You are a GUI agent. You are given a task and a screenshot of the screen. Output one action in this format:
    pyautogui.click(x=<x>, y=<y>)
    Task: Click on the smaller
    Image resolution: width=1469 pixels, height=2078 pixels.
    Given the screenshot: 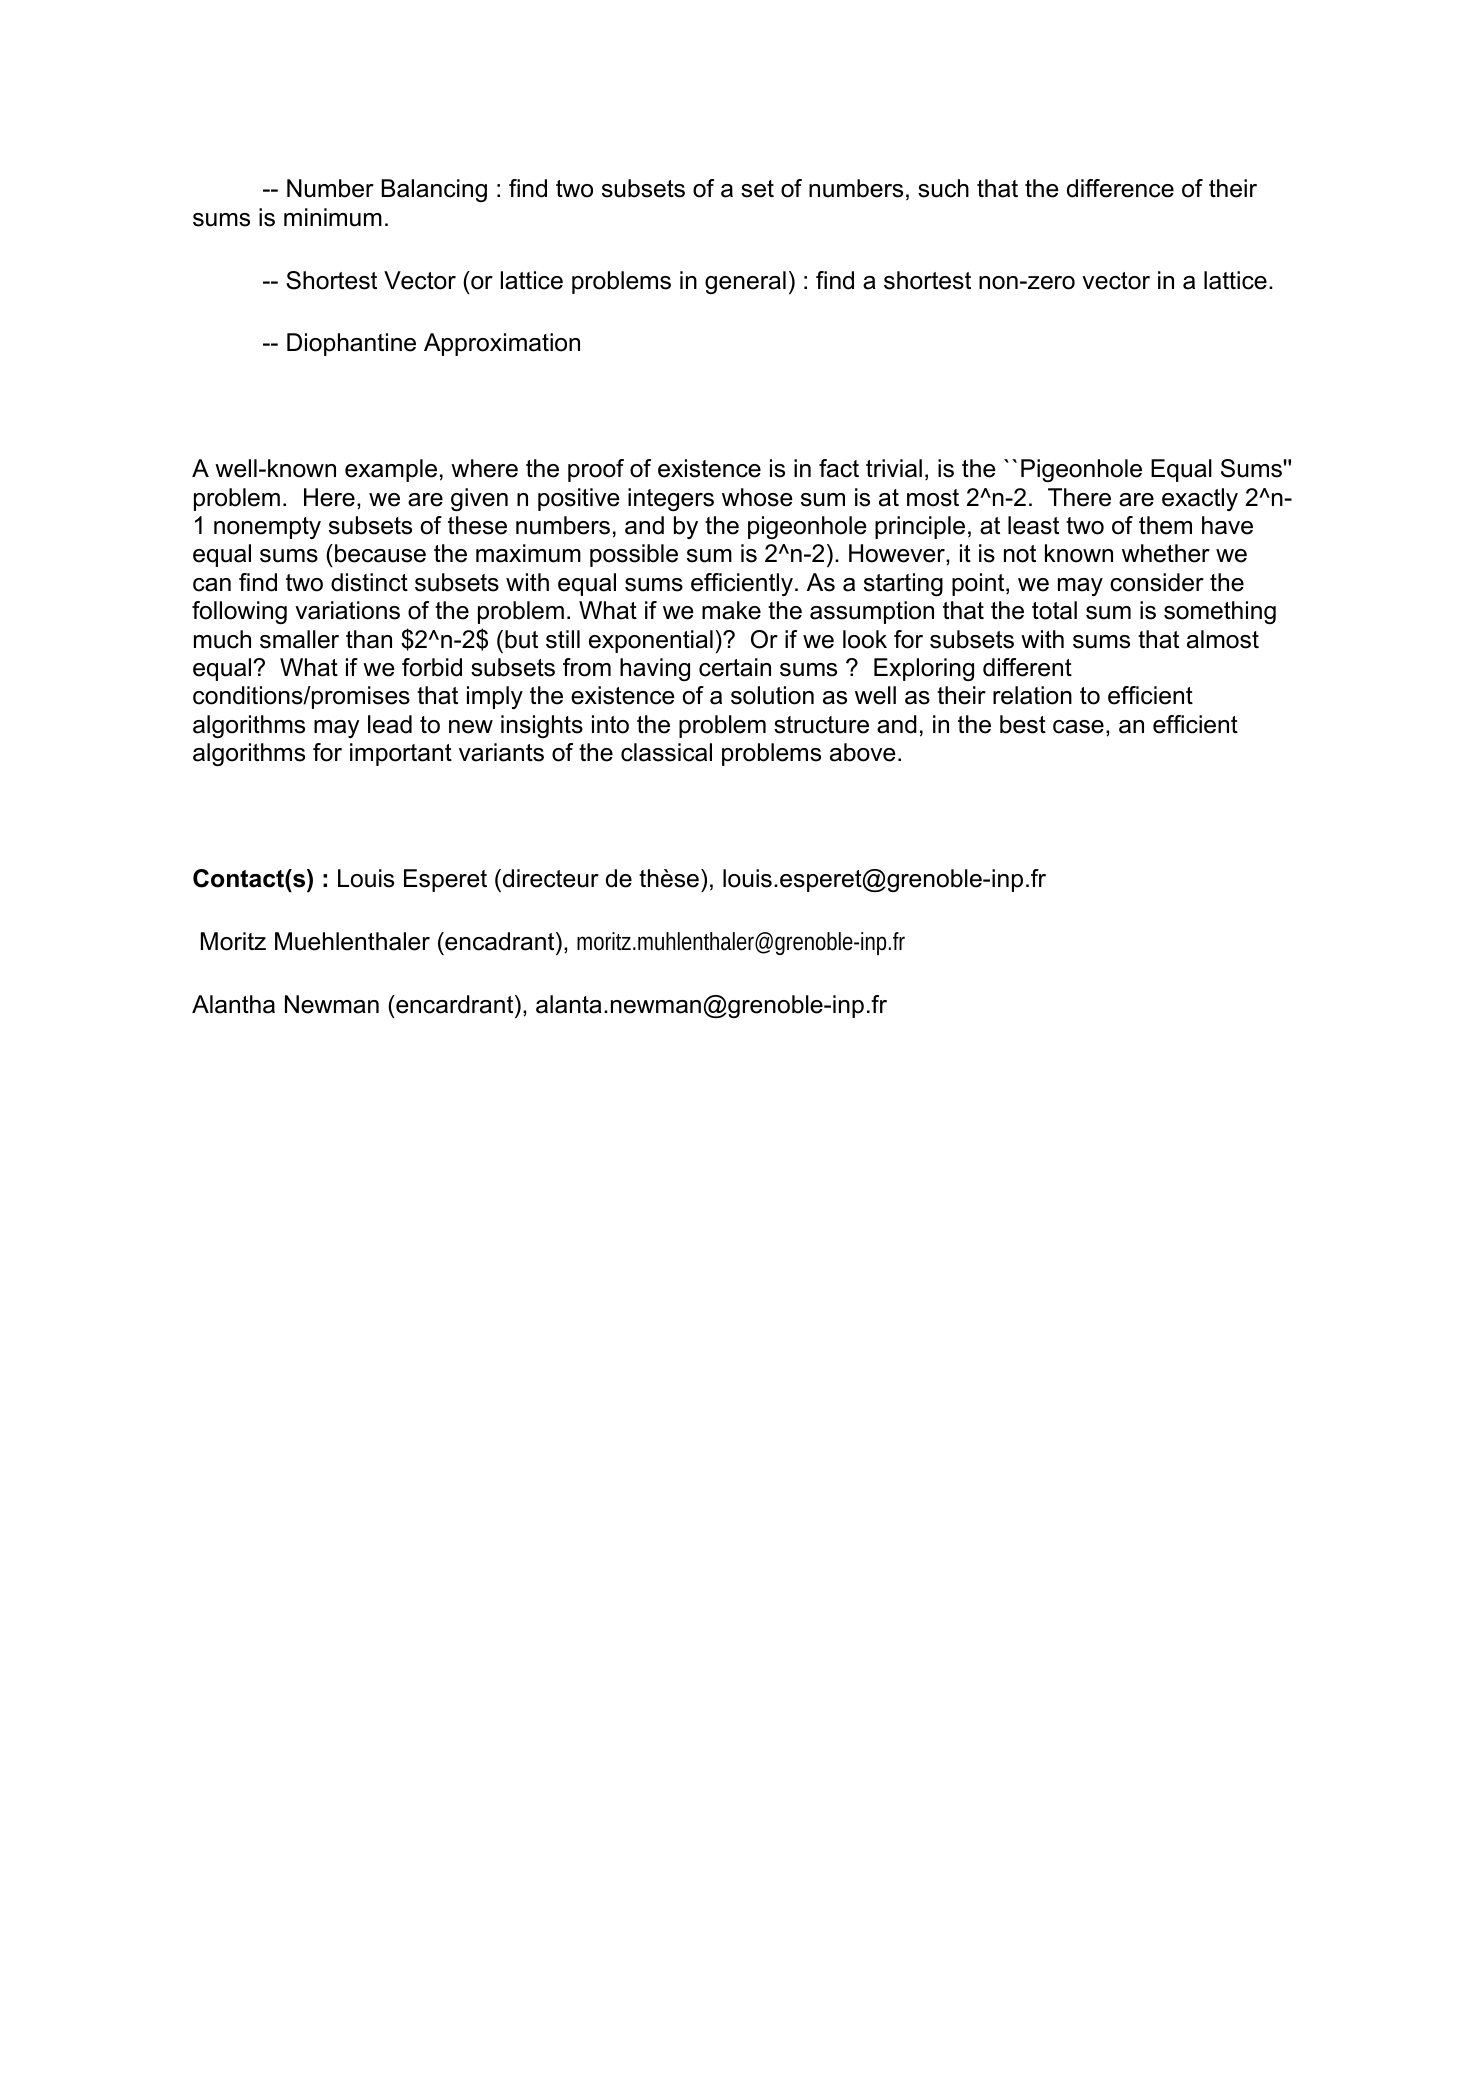 What is the action you would take?
    pyautogui.click(x=299, y=639)
